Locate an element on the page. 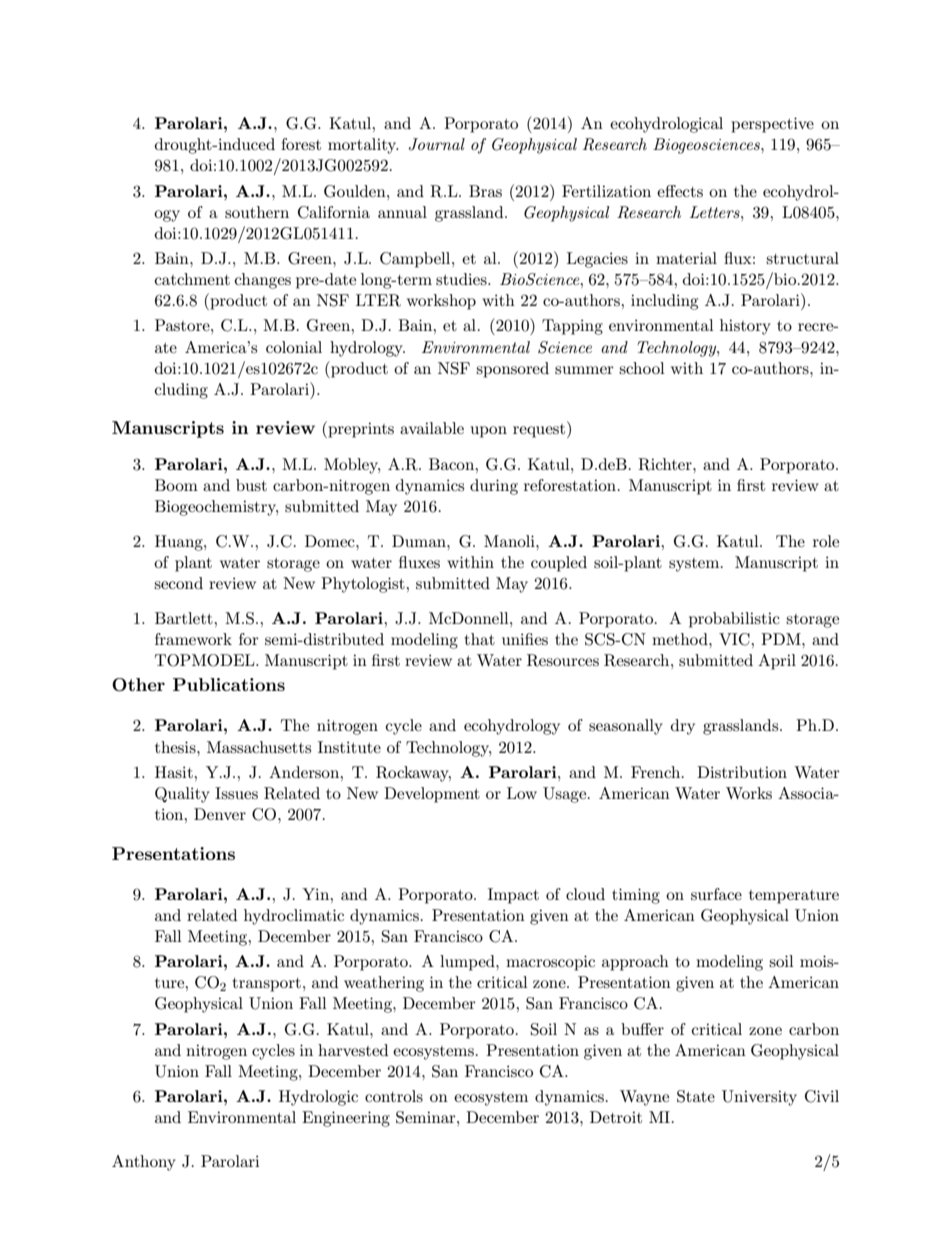  Bras is located at coordinates (485, 191).
